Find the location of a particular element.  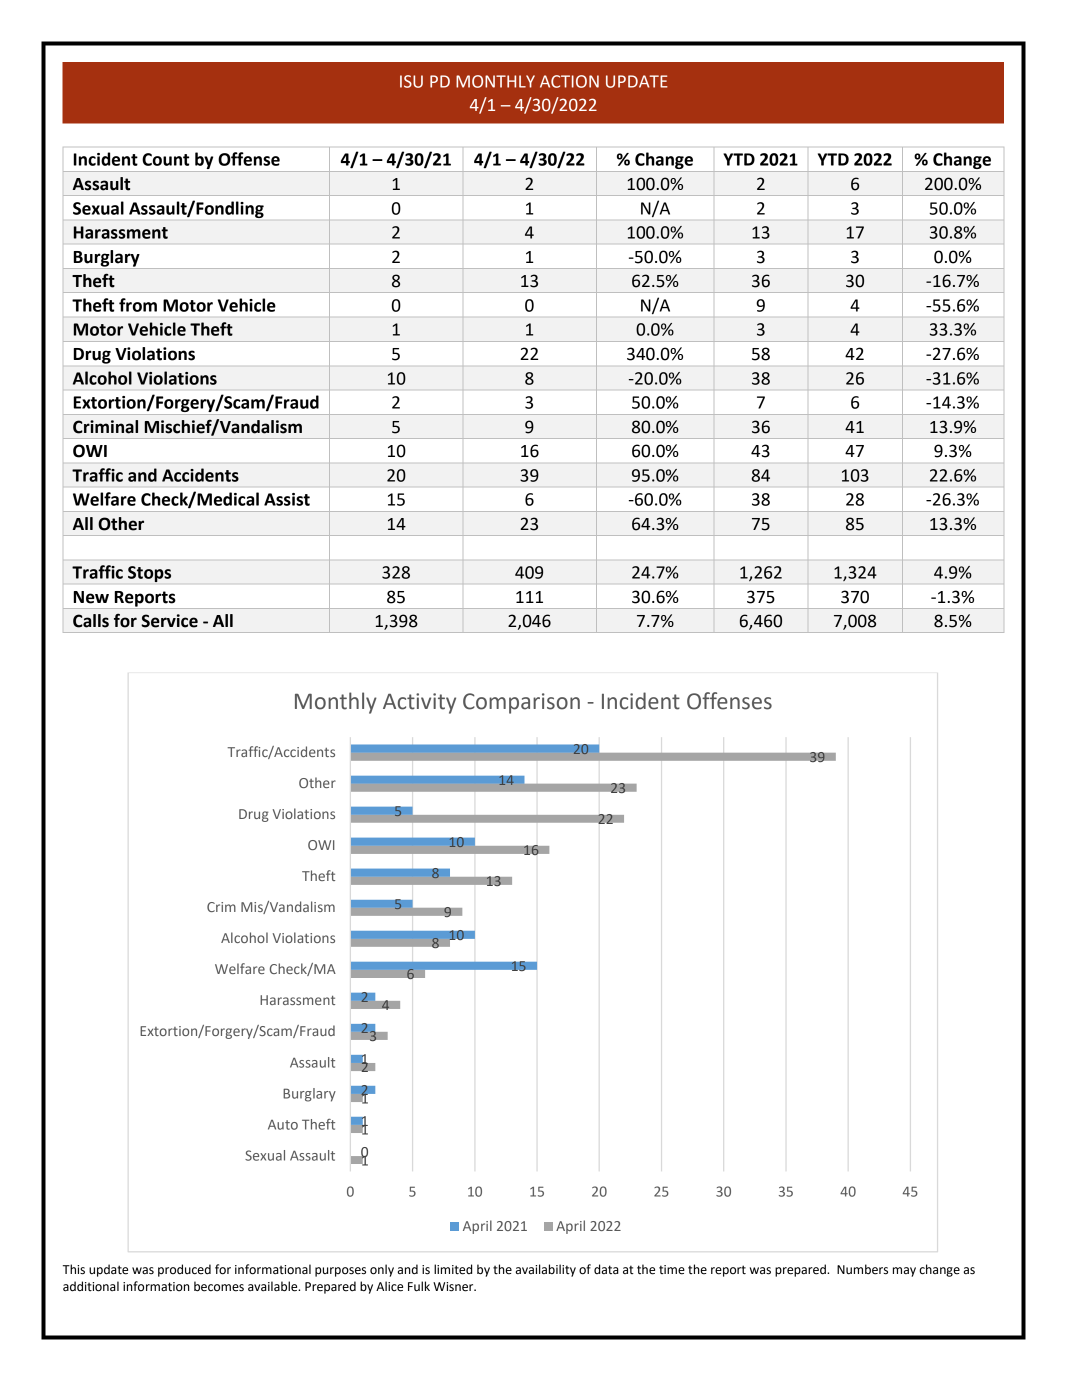

Count is located at coordinates (165, 159).
